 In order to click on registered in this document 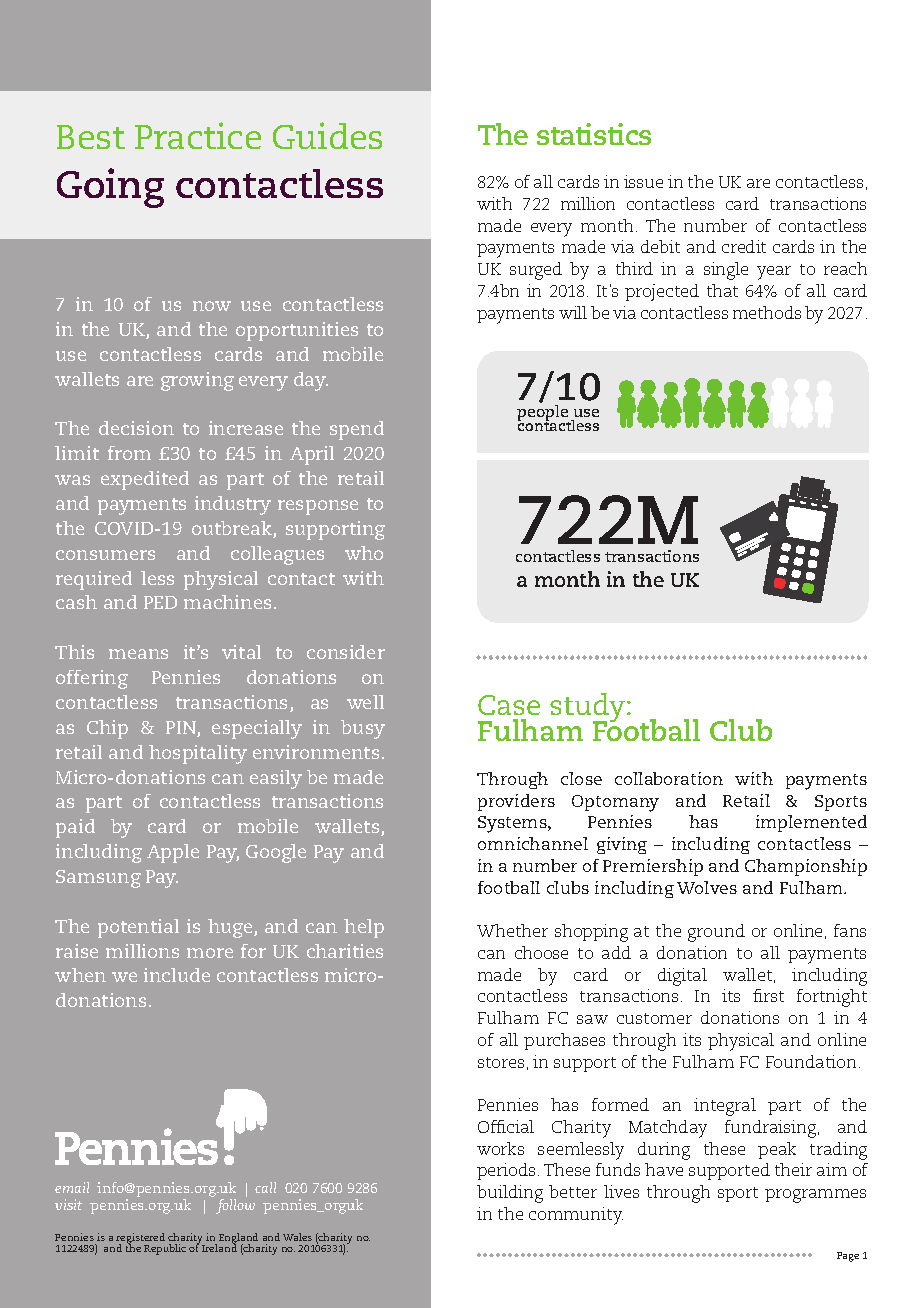, I will do `click(140, 1240)`.
